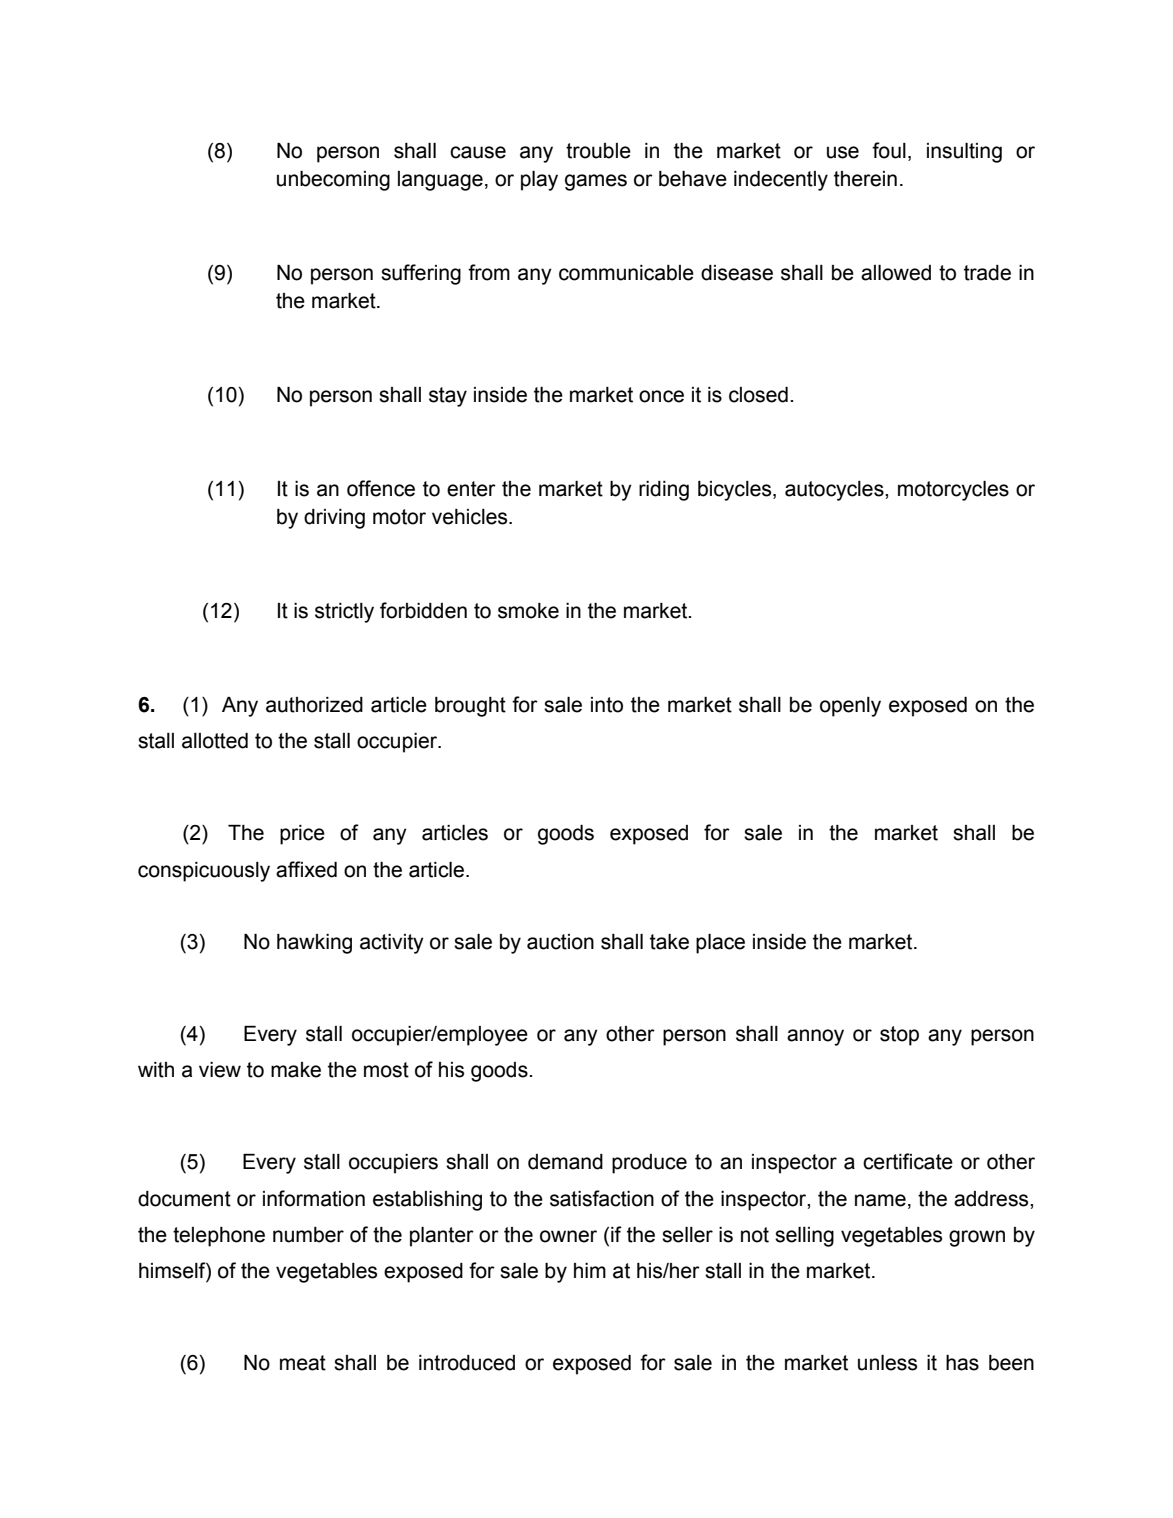 This document has width=1173, height=1518. What do you see at coordinates (865, 179) in the document?
I see `therein` at bounding box center [865, 179].
